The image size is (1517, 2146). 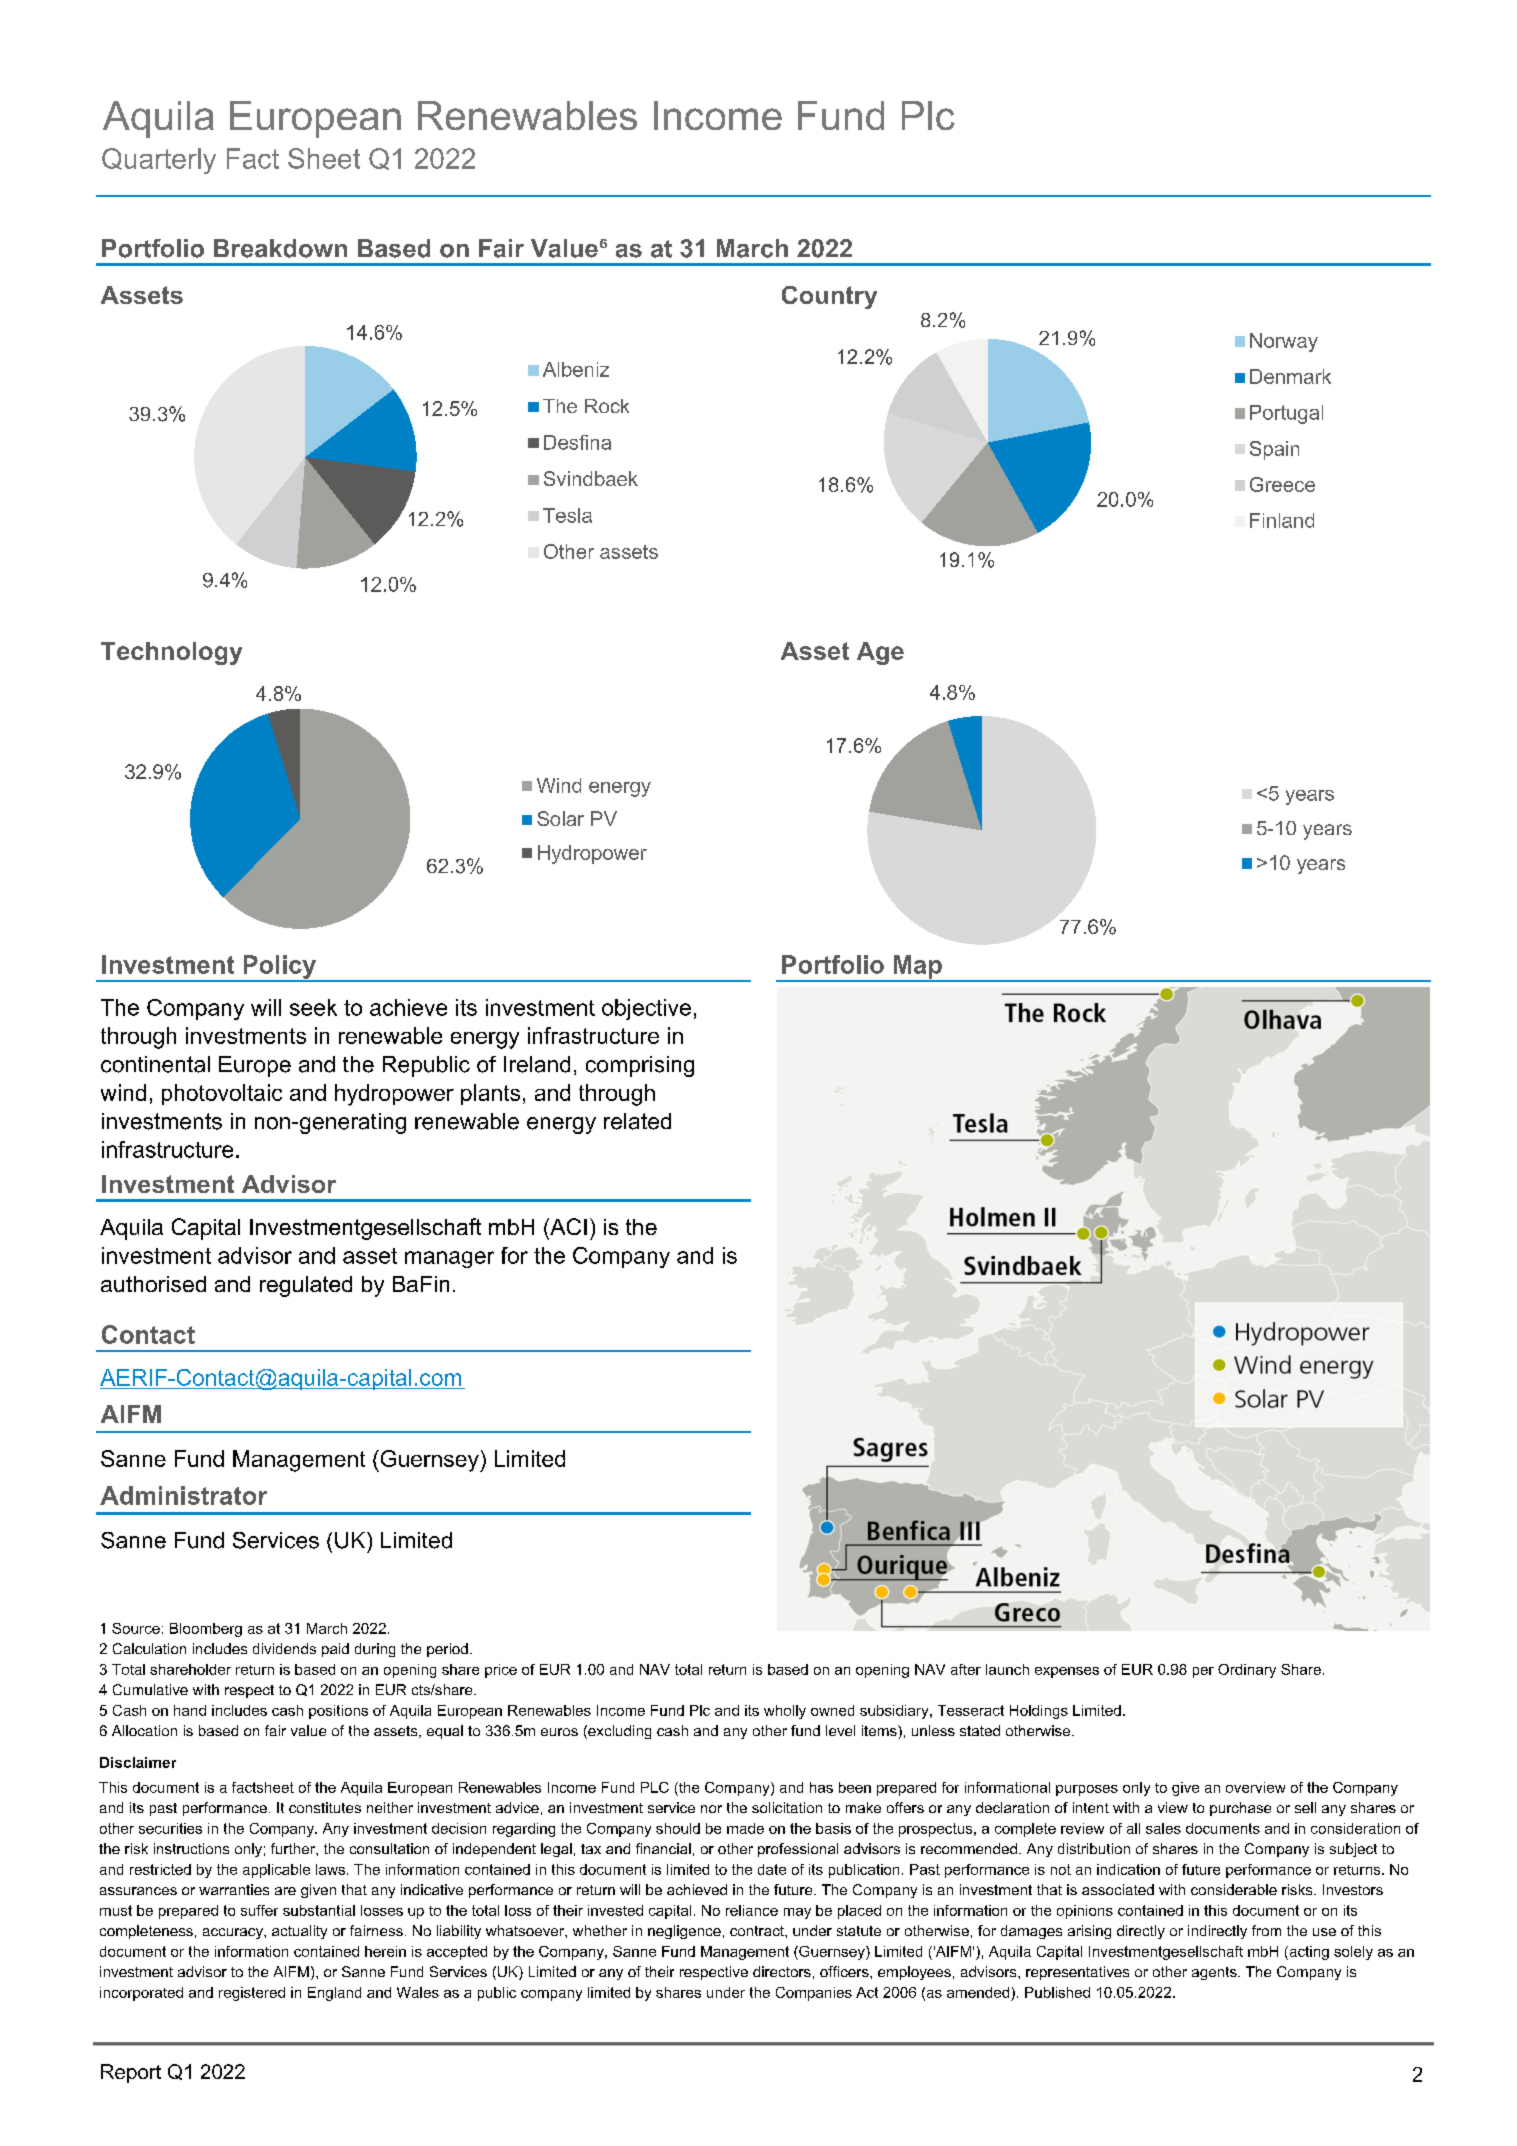 What do you see at coordinates (280, 248) in the screenshot?
I see `Breakdown` at bounding box center [280, 248].
